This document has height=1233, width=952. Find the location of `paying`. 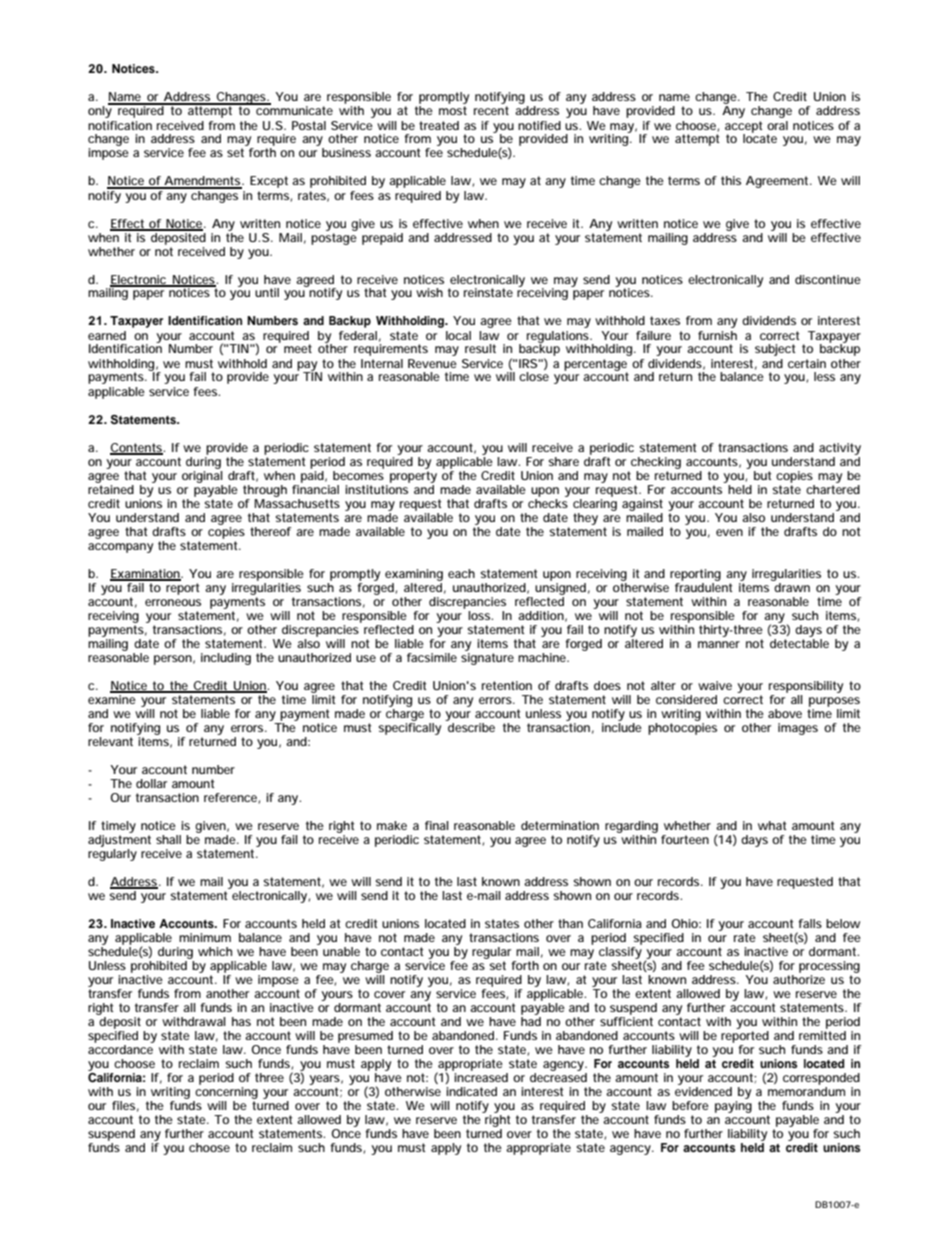

paying is located at coordinates (733, 1107).
